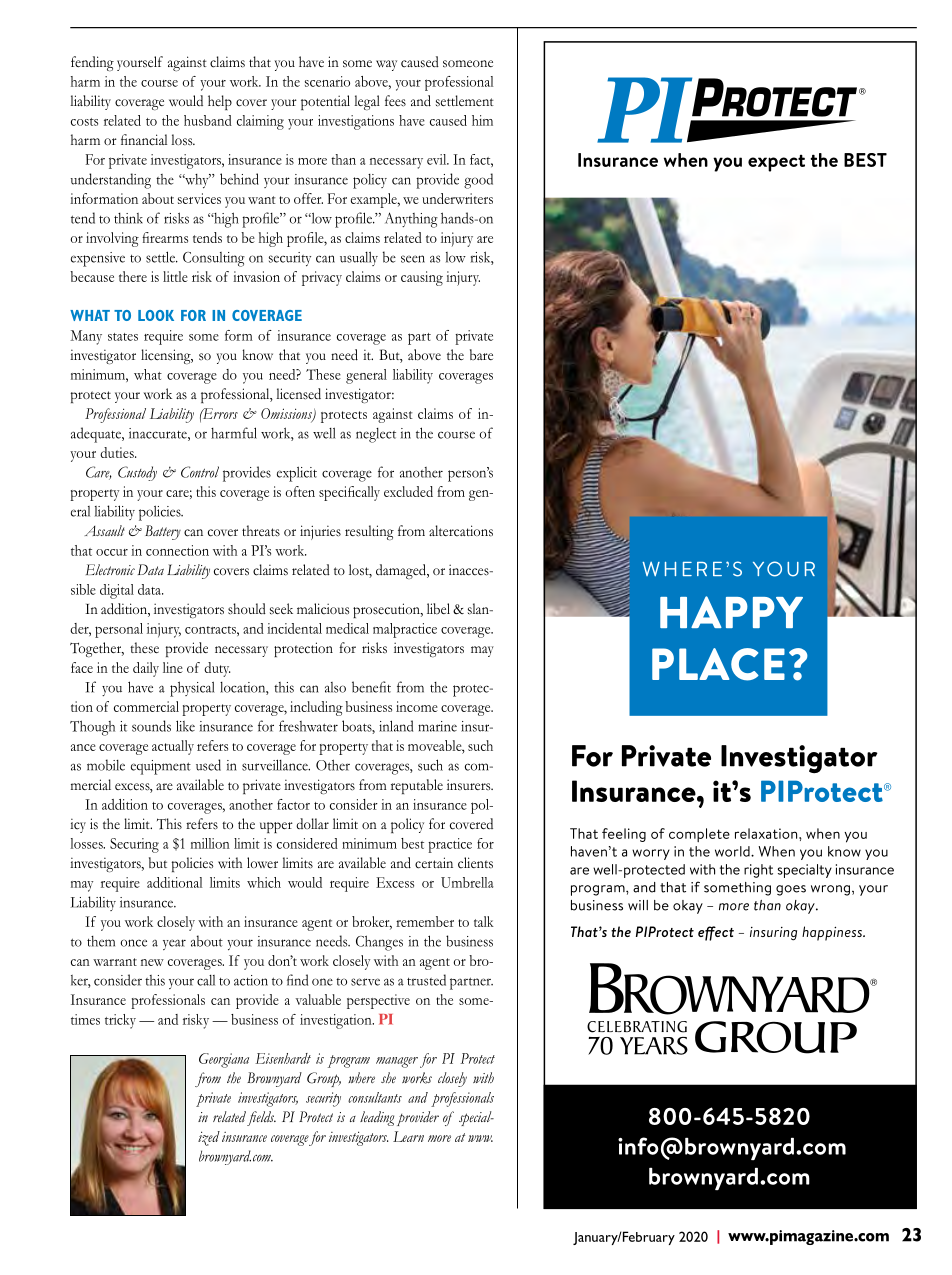 This page has width=952, height=1275. Describe the element at coordinates (776, 163) in the page. I see `expect` at that location.
